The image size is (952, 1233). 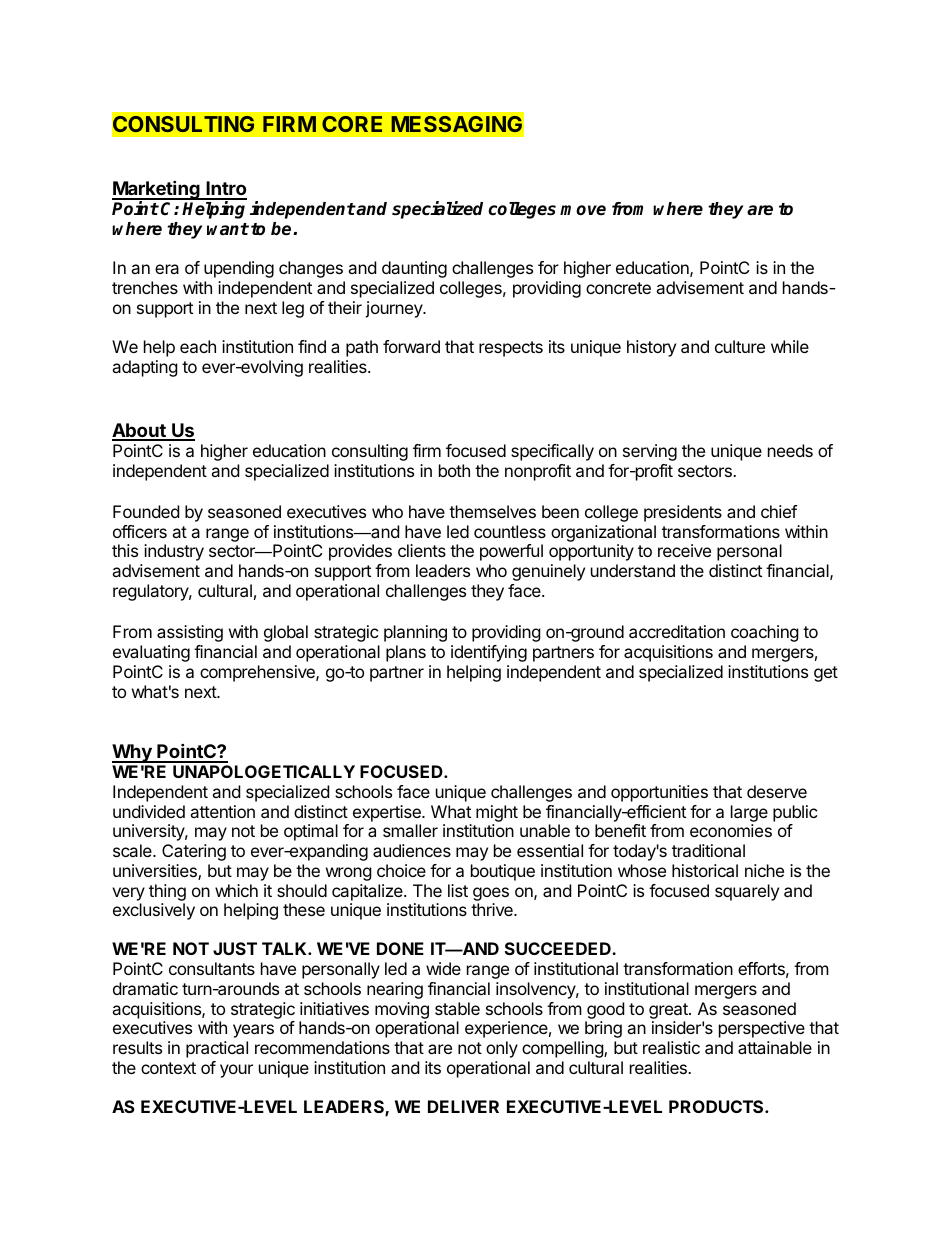 What do you see at coordinates (583, 210) in the screenshot?
I see `move` at bounding box center [583, 210].
